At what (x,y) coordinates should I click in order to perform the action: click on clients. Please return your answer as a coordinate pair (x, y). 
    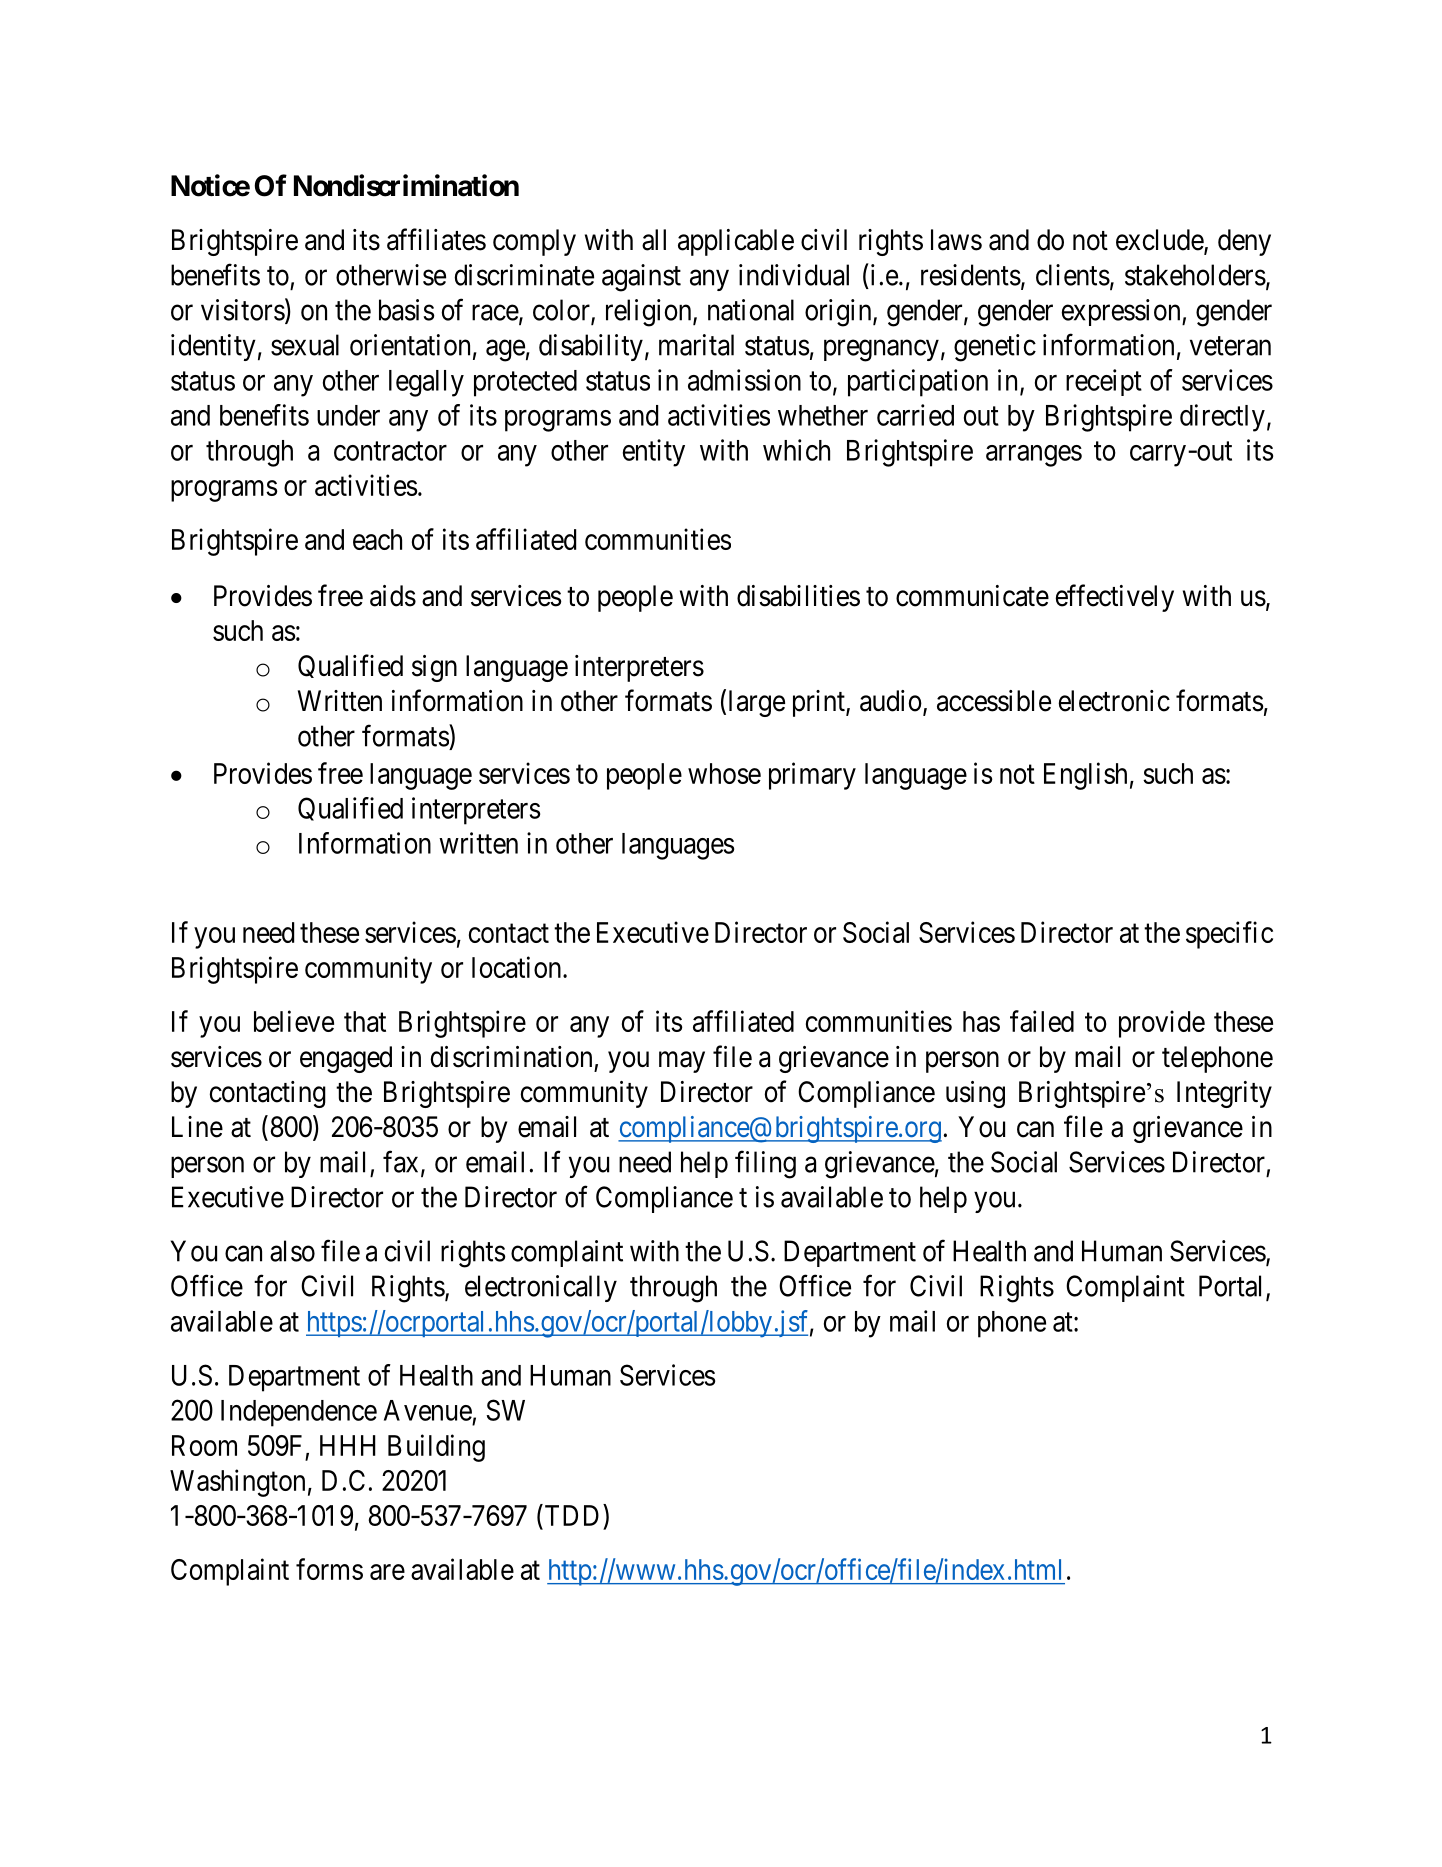
    Looking at the image, I should click on (1073, 275).
